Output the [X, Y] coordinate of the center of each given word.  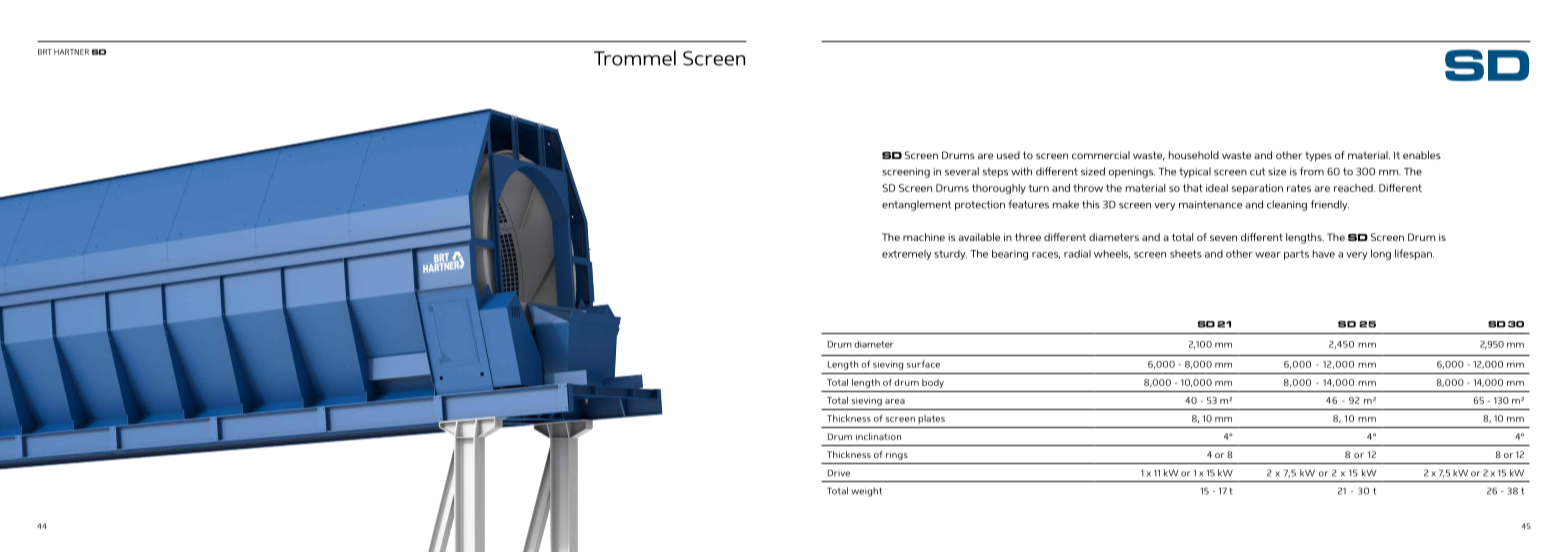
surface [923, 364]
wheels [1112, 254]
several [962, 171]
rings [897, 455]
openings [1131, 173]
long [1381, 254]
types [1318, 157]
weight [866, 492]
